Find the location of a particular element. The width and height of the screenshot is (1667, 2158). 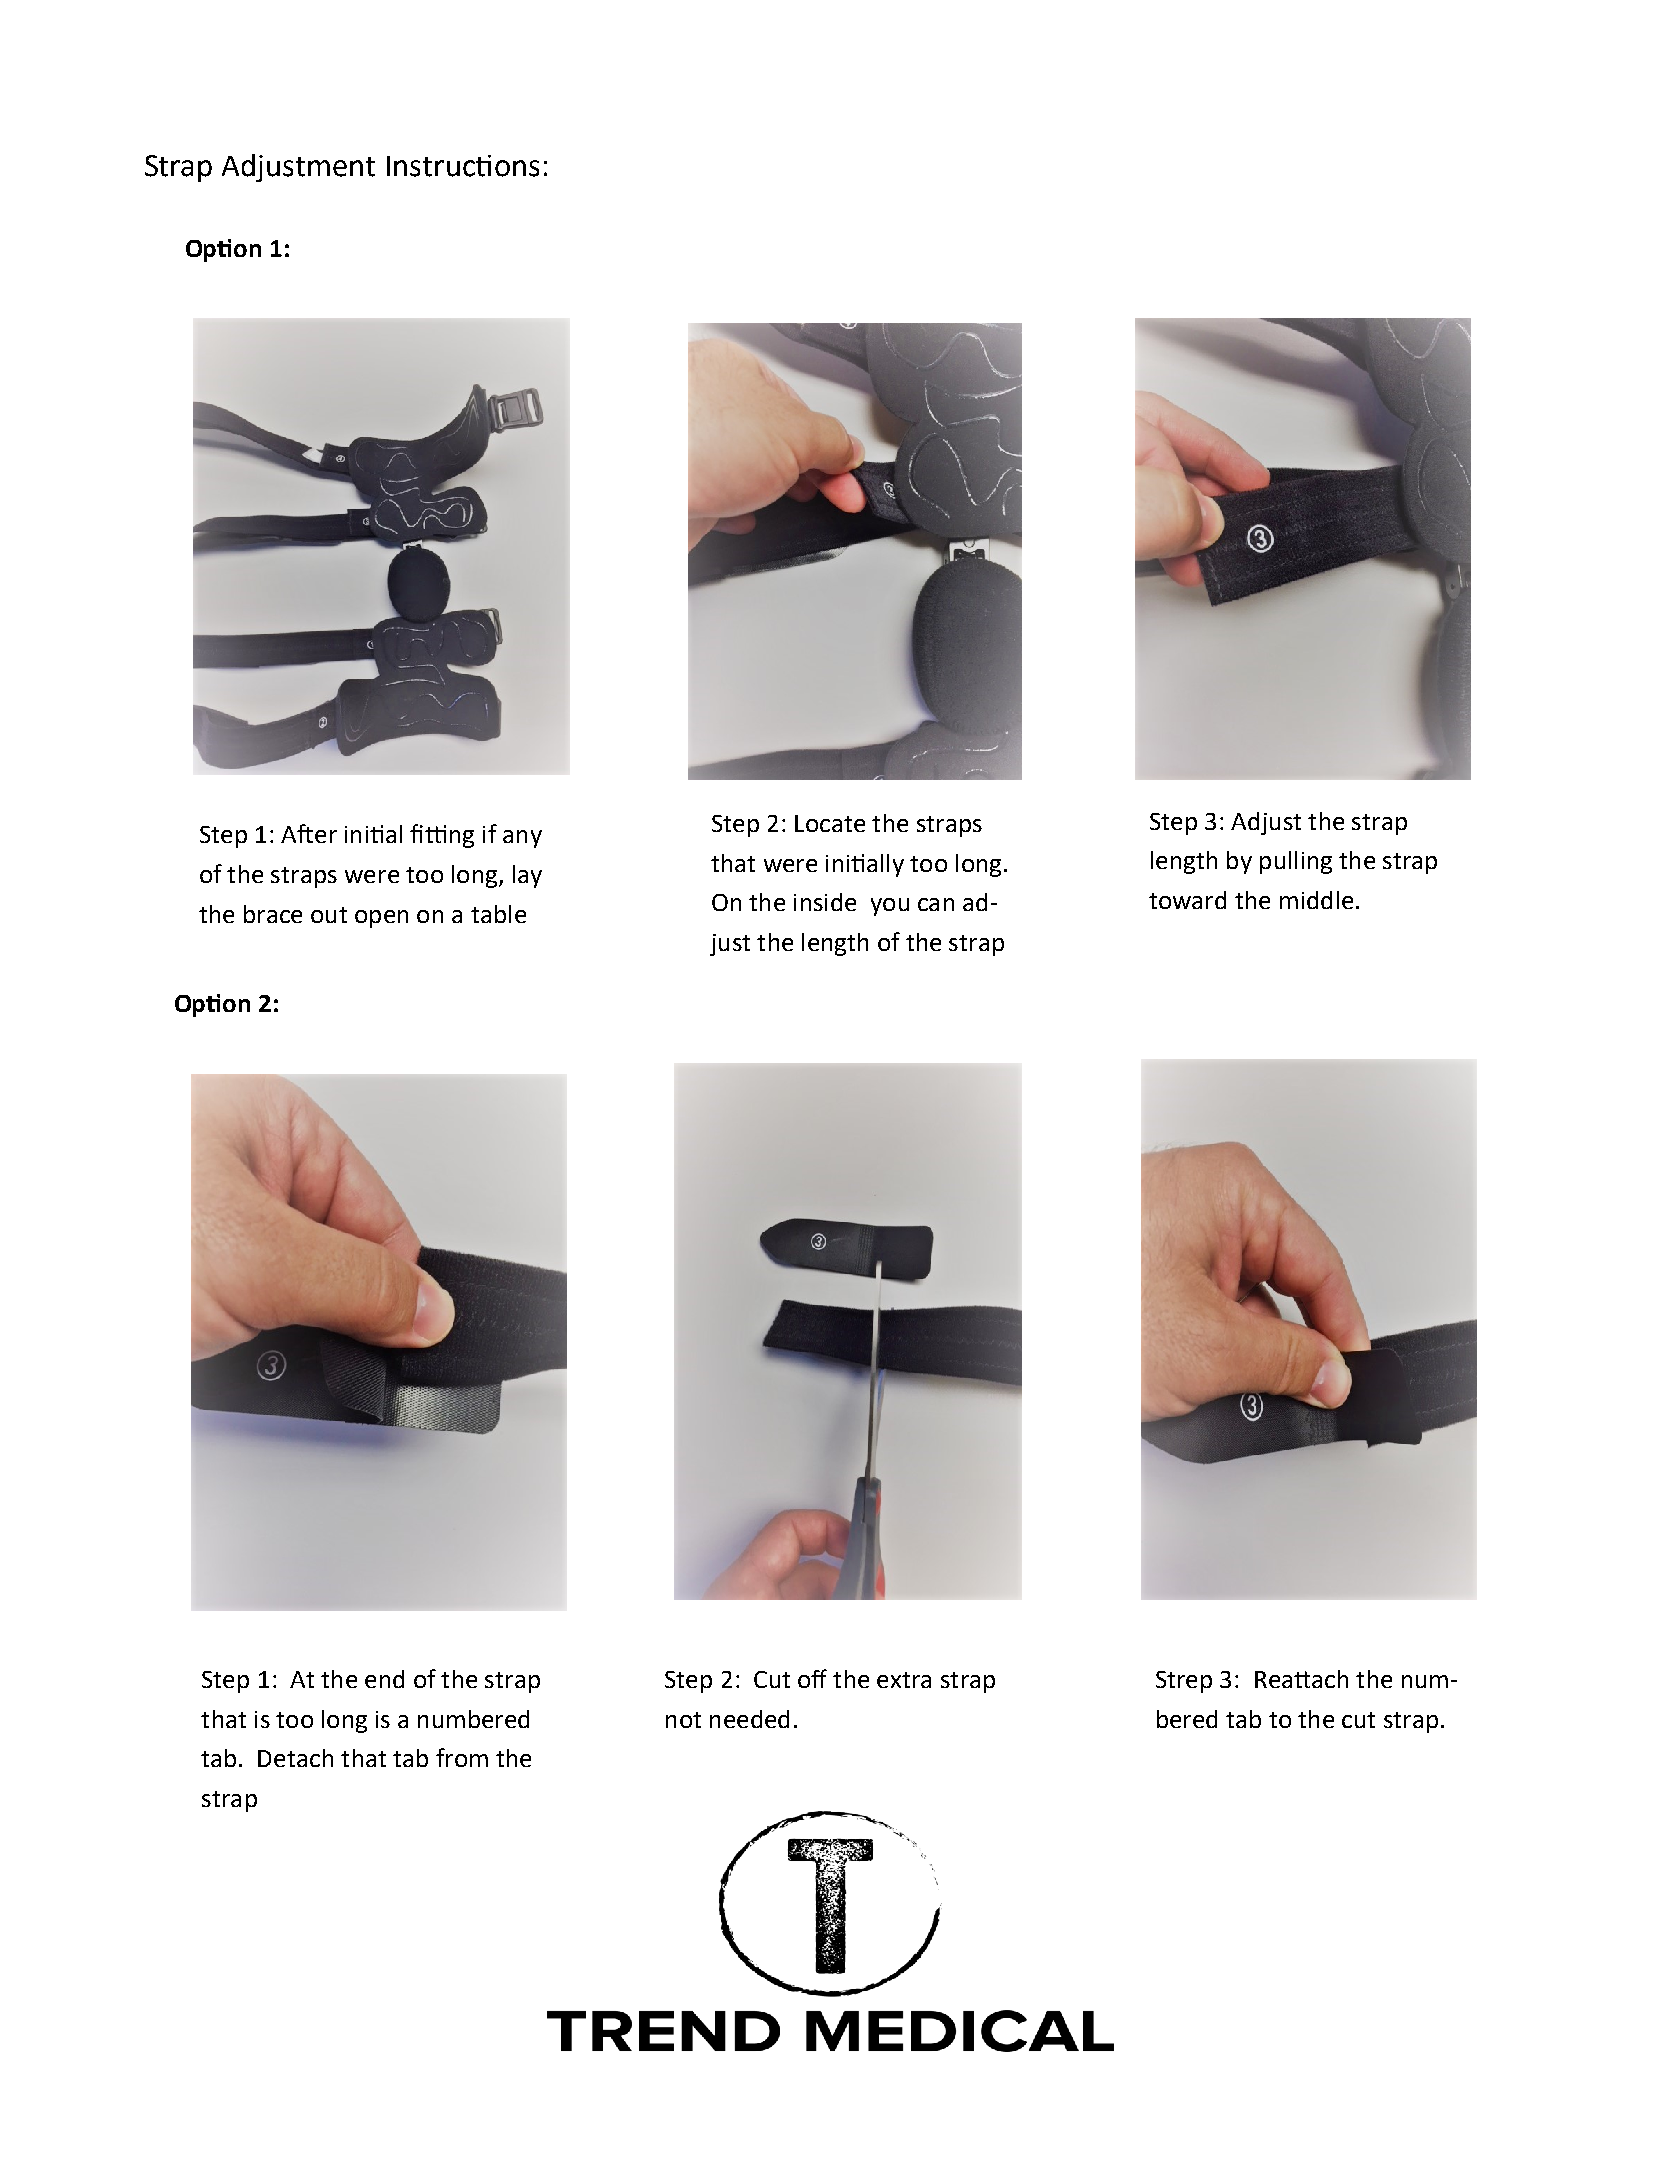

middle is located at coordinates (1316, 900).
